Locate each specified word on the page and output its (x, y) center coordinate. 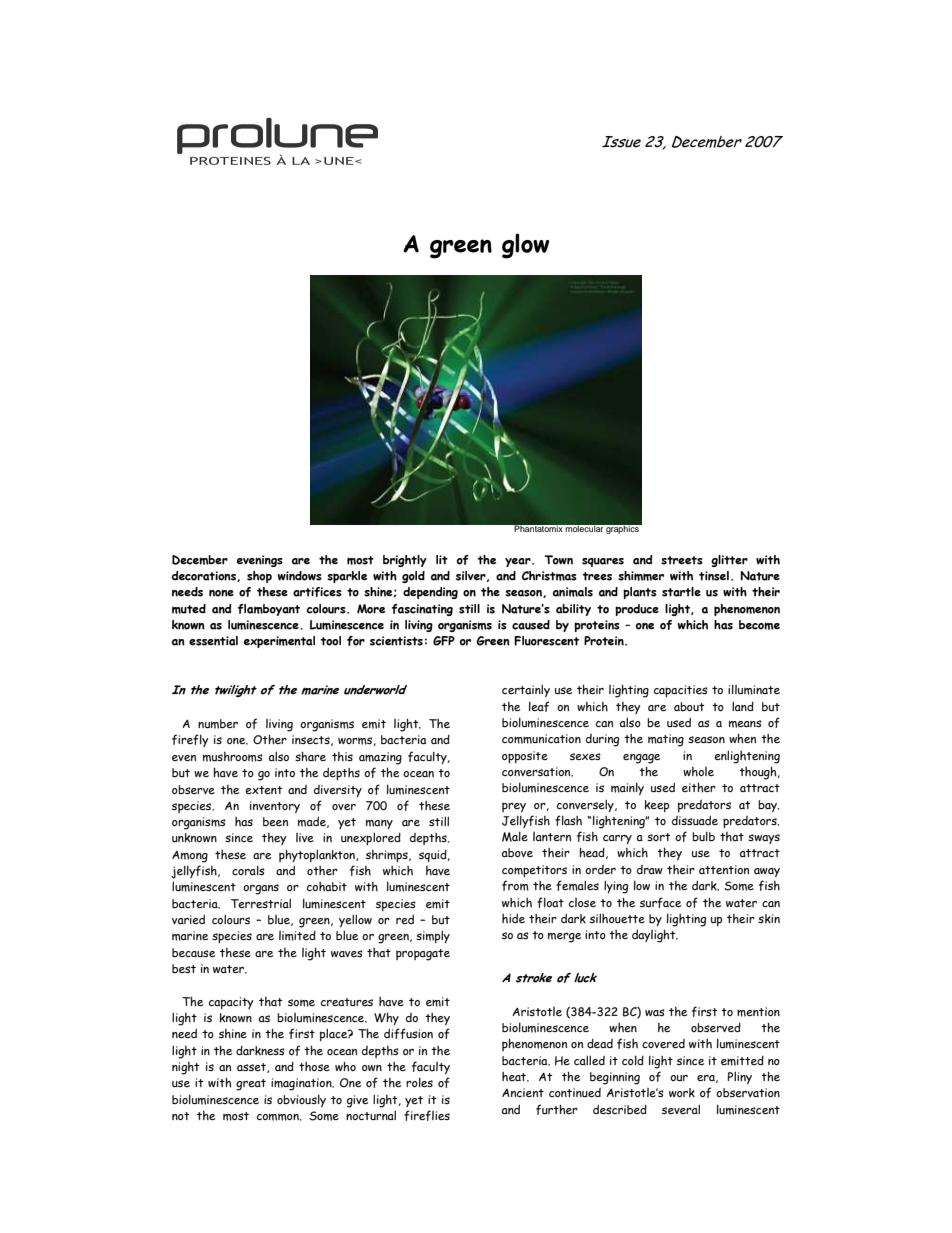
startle (681, 592)
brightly (405, 561)
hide (513, 918)
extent (264, 790)
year (519, 562)
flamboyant (269, 610)
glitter (729, 561)
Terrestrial (261, 903)
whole (698, 771)
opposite (525, 757)
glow (526, 246)
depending (430, 593)
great (251, 1085)
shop (259, 577)
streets (682, 560)
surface (660, 902)
